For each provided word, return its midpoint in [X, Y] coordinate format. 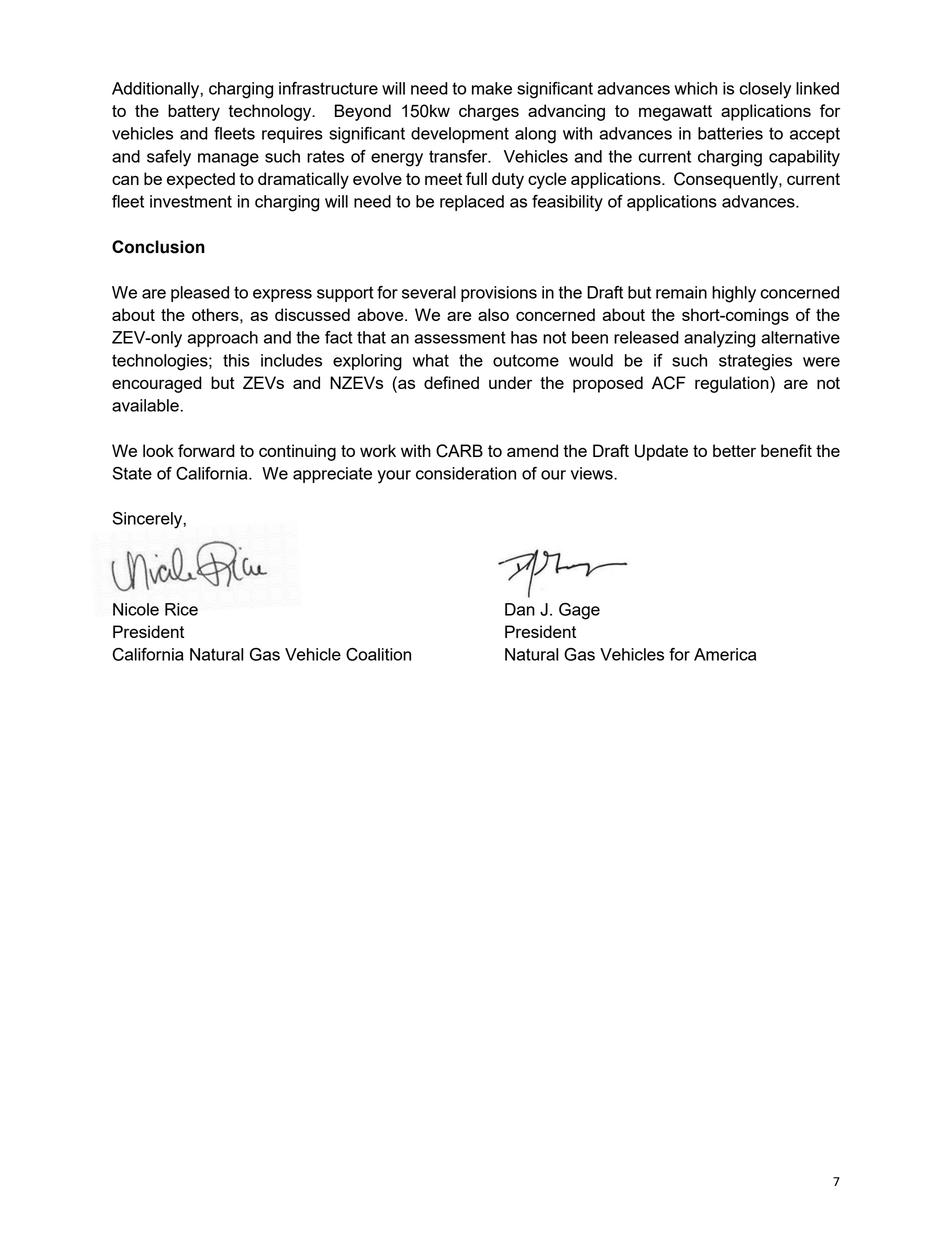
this [236, 360]
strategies [755, 362]
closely [765, 90]
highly [734, 294]
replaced [472, 203]
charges [489, 112]
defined [451, 382]
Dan [520, 609]
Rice [181, 609]
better [734, 450]
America [725, 654]
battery [194, 112]
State [132, 473]
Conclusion [158, 247]
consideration [466, 473]
